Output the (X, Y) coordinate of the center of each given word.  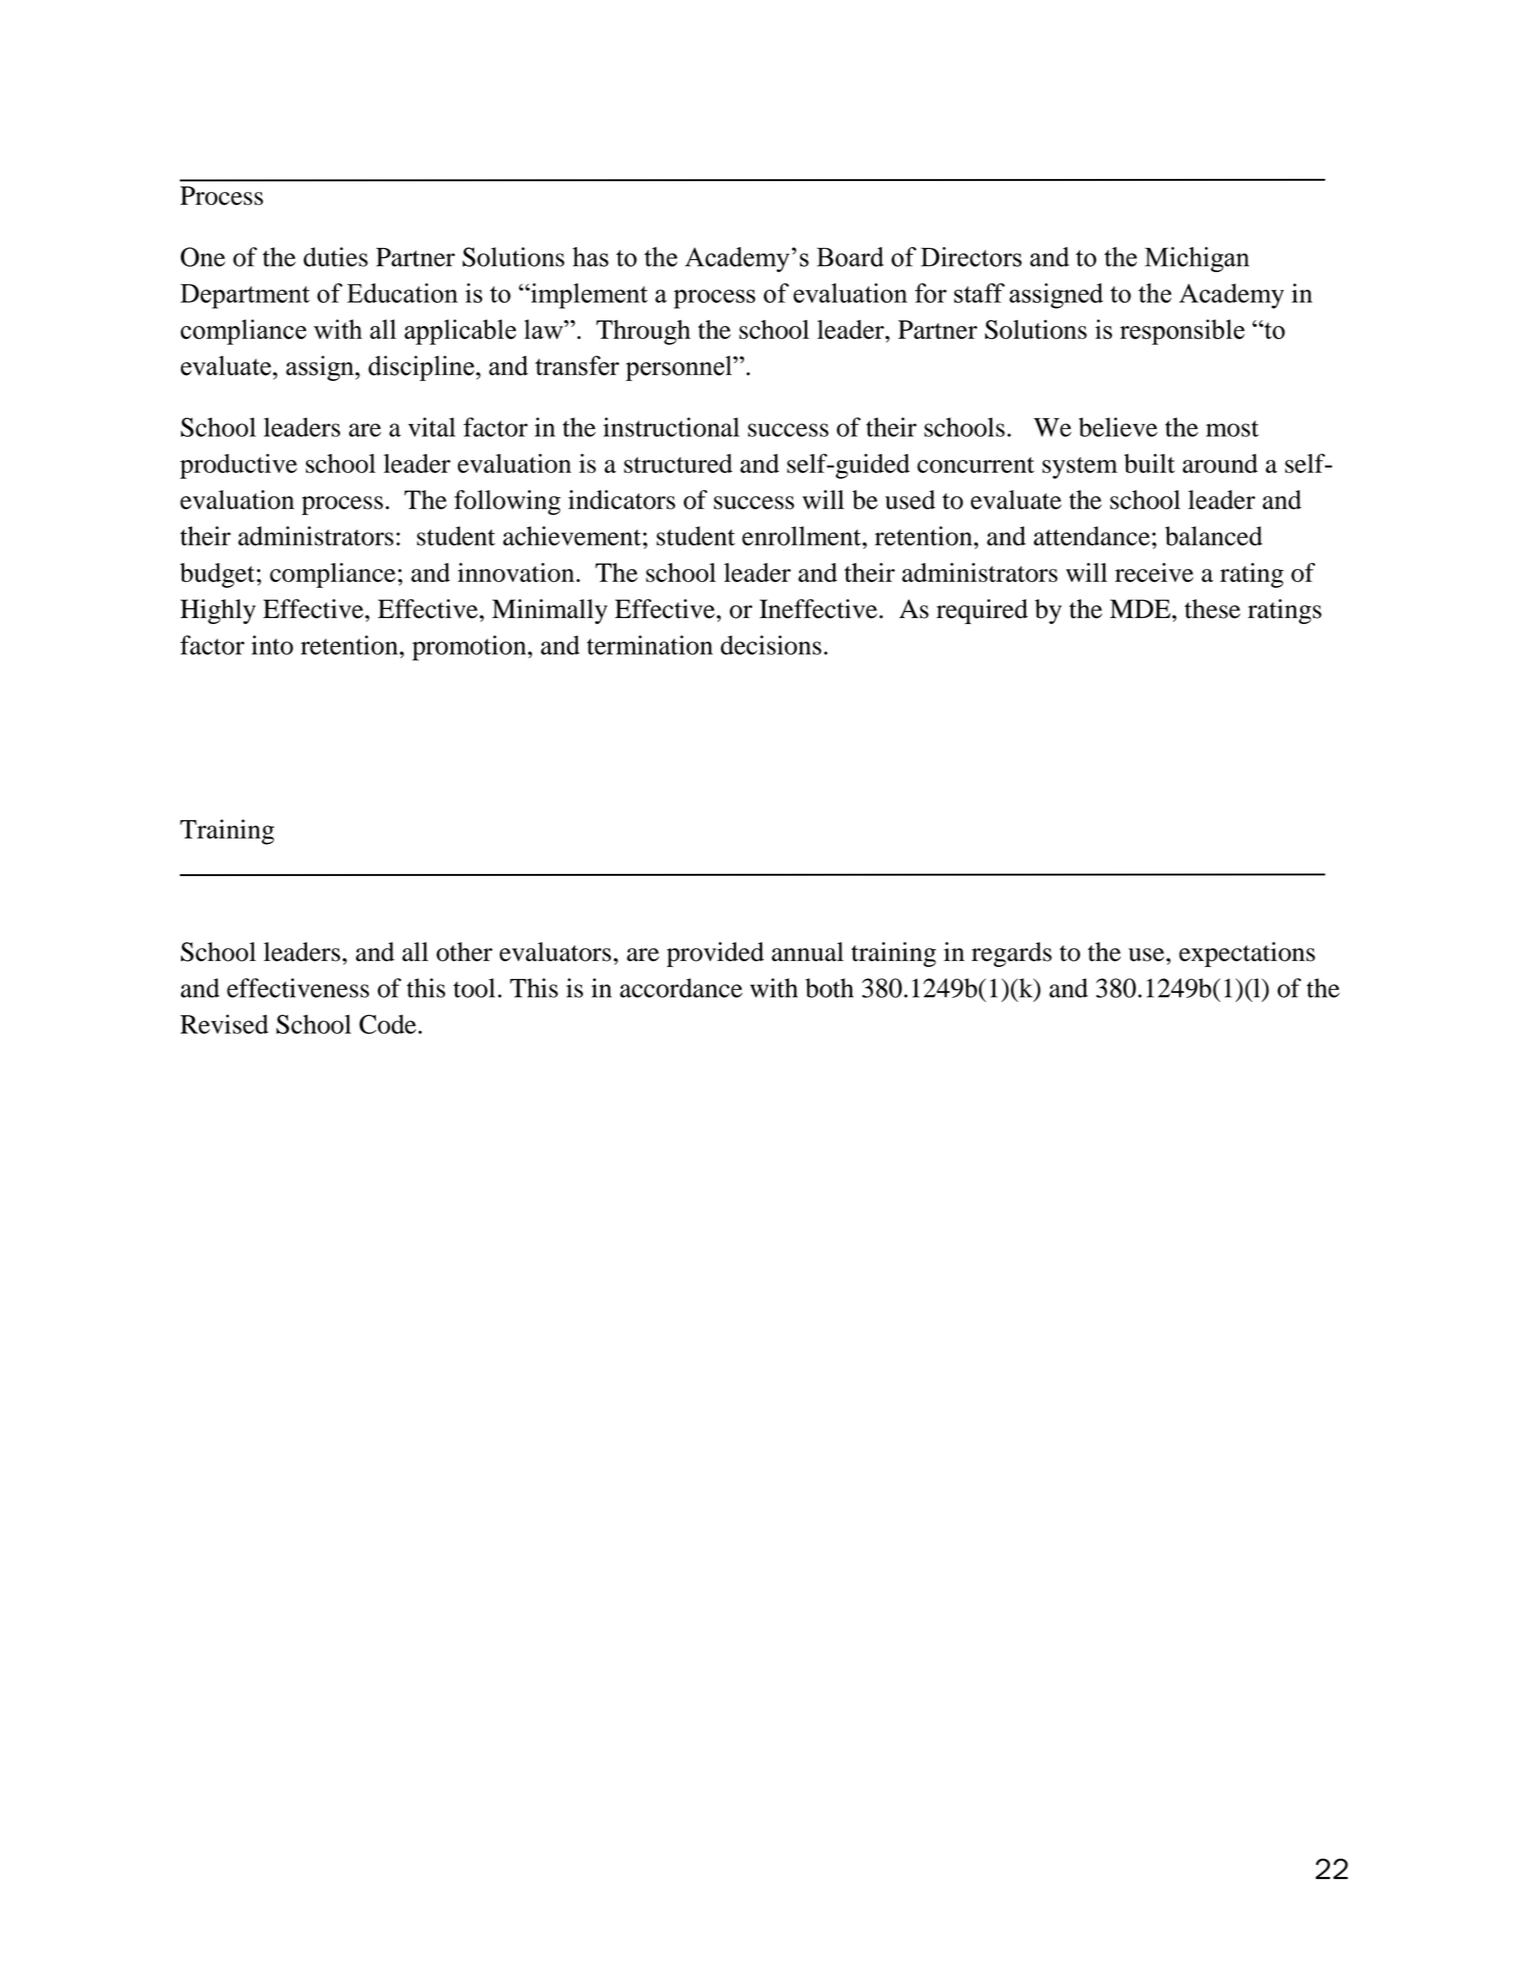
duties (335, 257)
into (272, 645)
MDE (1141, 608)
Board (850, 257)
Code (389, 1024)
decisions (771, 645)
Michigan (1197, 259)
